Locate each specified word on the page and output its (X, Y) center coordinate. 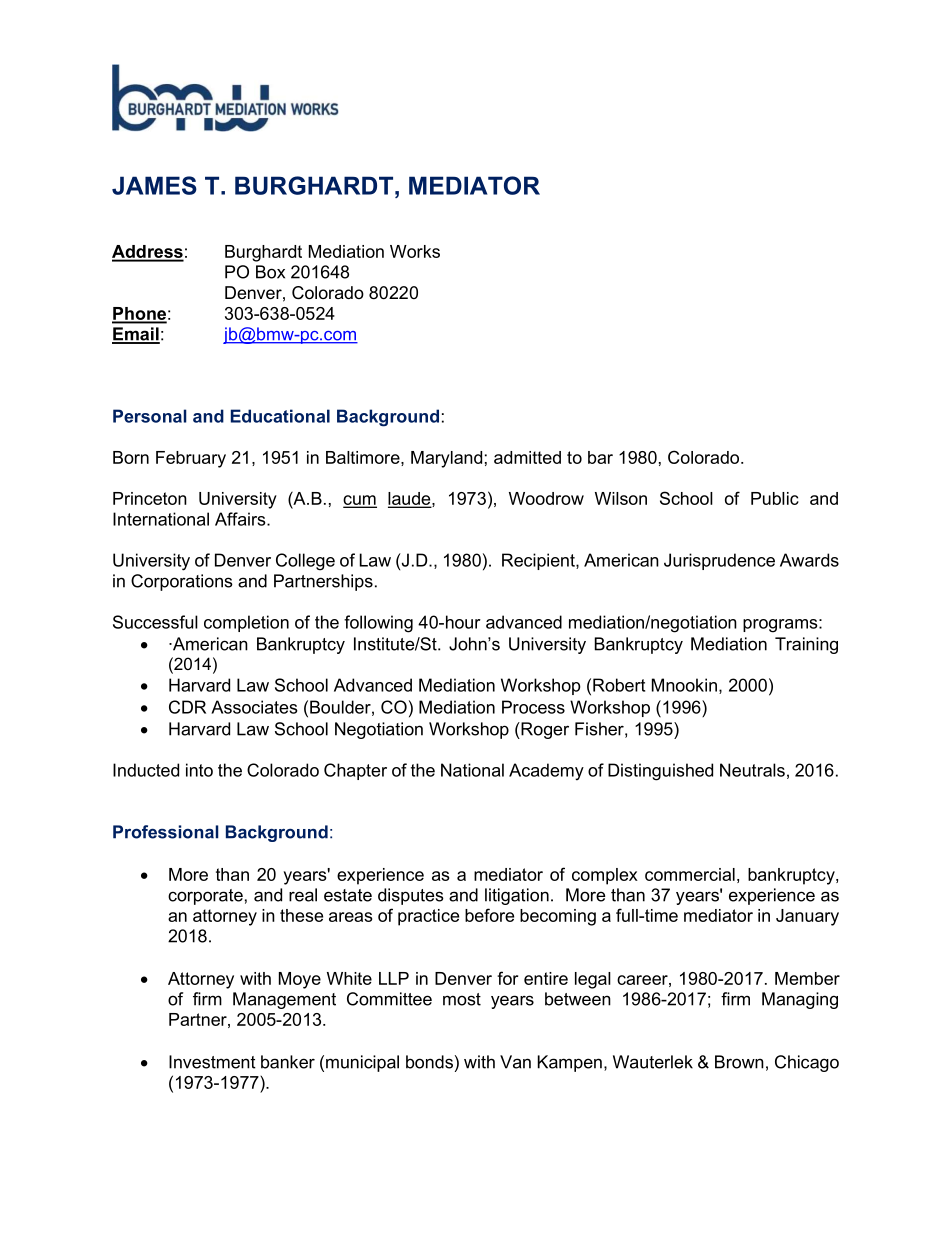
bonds (429, 1062)
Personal (150, 416)
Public (775, 498)
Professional (166, 832)
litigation (517, 896)
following (378, 624)
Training (806, 645)
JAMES (154, 185)
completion (246, 623)
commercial (690, 874)
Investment (212, 1062)
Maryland (446, 459)
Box (270, 272)
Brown (739, 1062)
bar (600, 457)
